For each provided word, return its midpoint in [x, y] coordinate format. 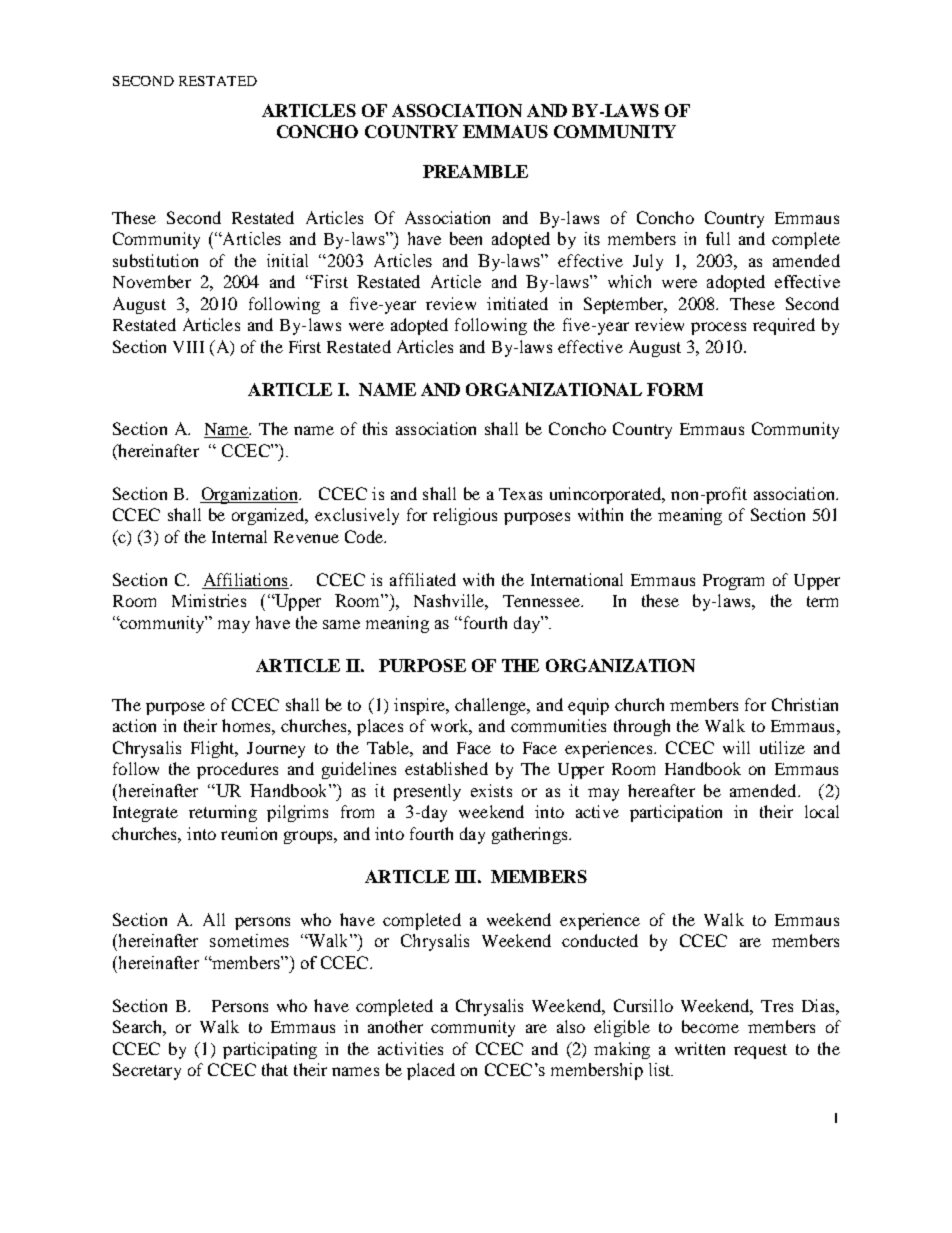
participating [270, 1050]
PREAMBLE [475, 171]
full [718, 238]
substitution [155, 260]
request [760, 1051]
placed [431, 1071]
